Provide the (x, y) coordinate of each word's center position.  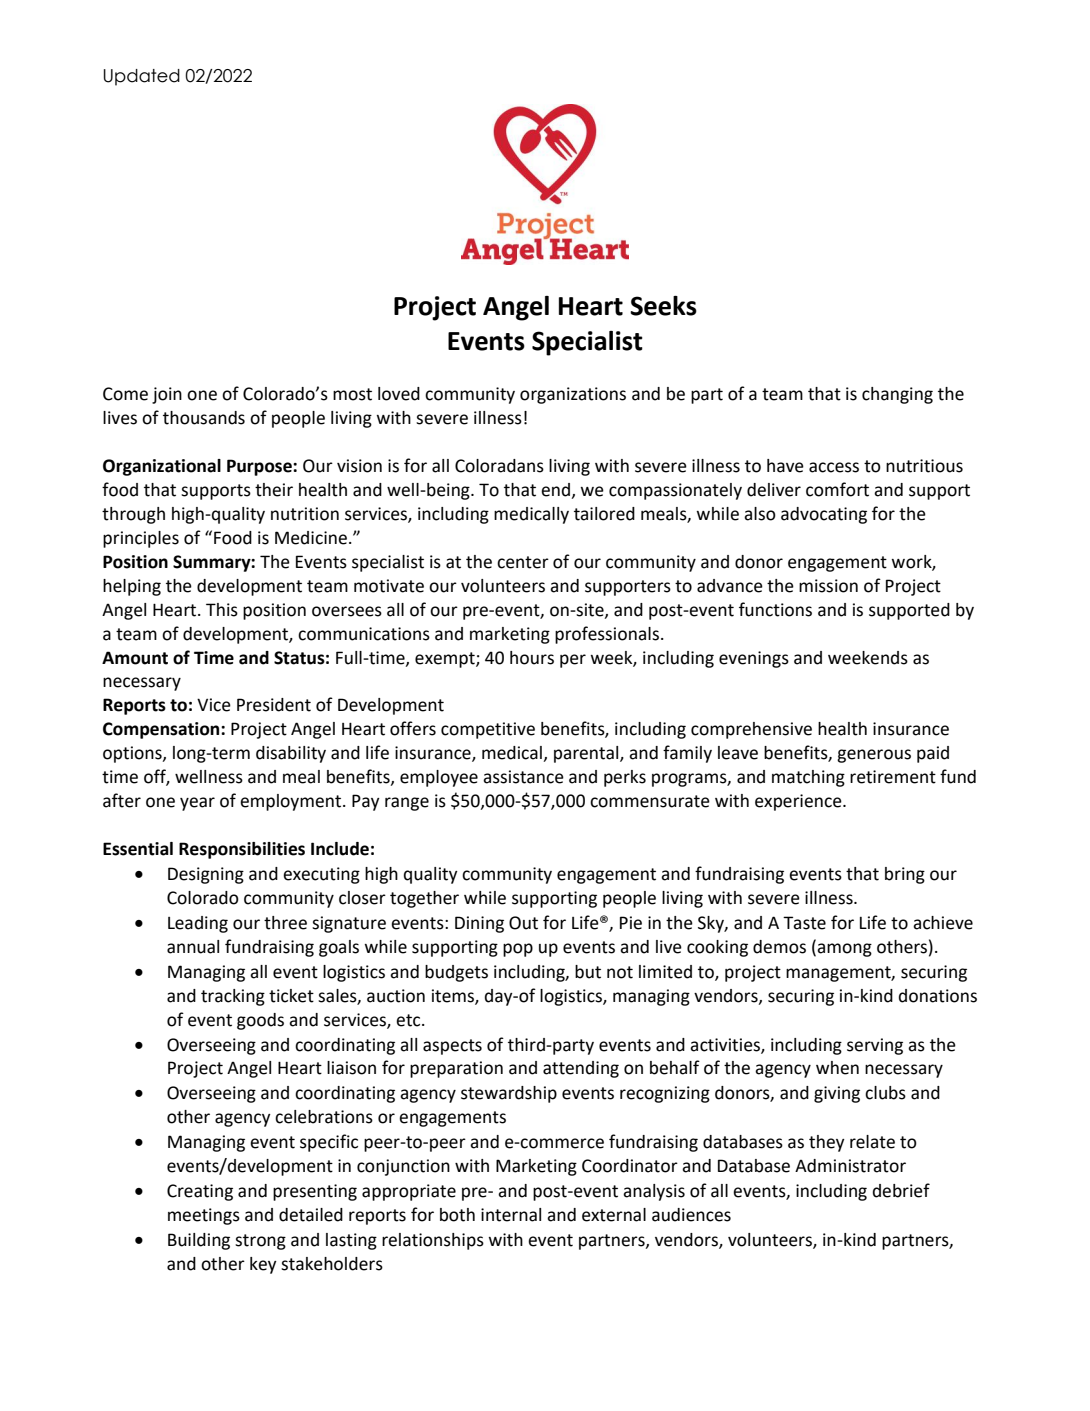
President (274, 705)
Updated (142, 77)
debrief (901, 1190)
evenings (754, 659)
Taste (804, 923)
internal (511, 1215)
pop (518, 950)
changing (897, 395)
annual (193, 947)
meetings (204, 1216)
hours (532, 658)
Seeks (663, 306)
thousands (204, 418)
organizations (573, 395)
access (834, 467)
